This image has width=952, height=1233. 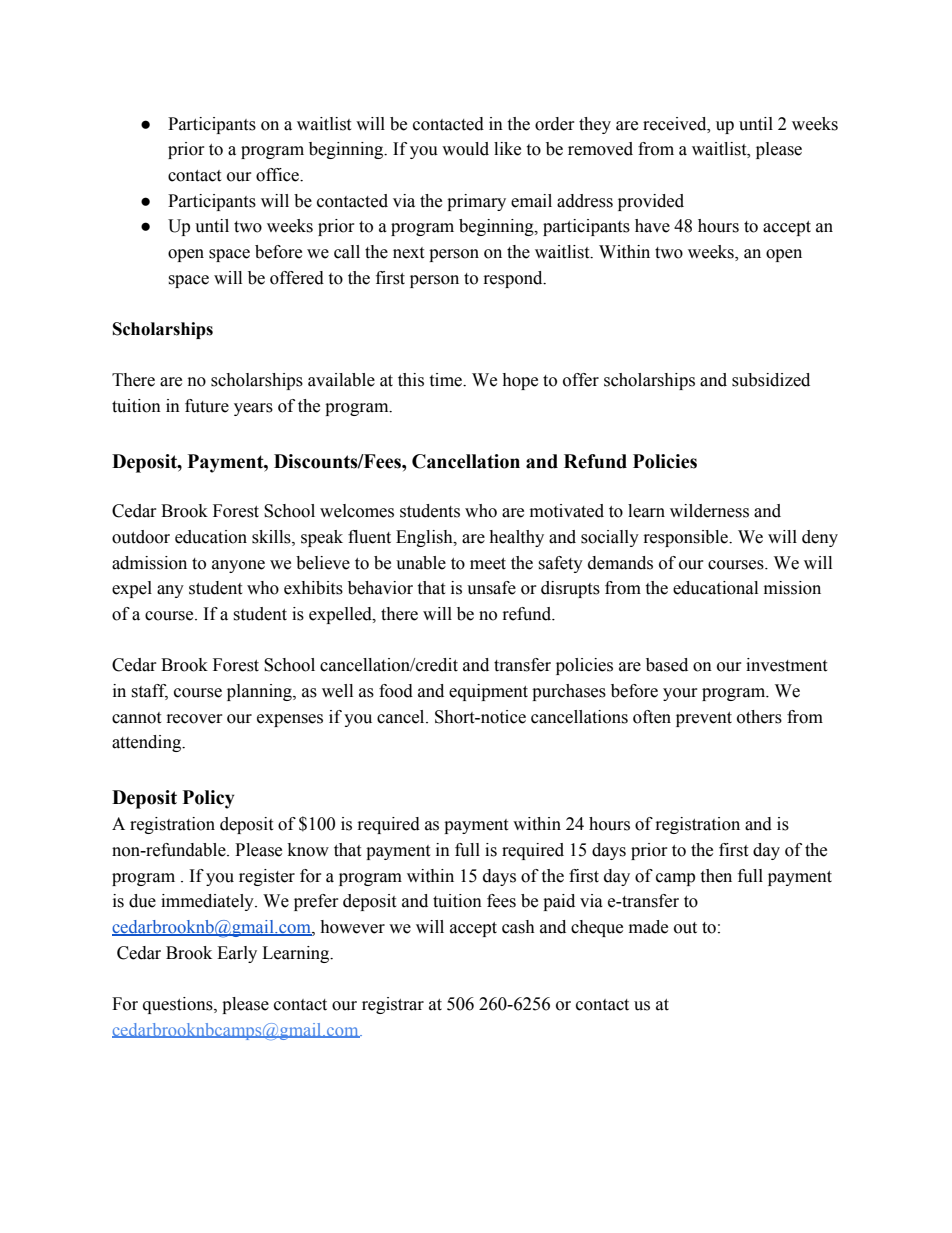 I want to click on office, so click(x=278, y=175).
